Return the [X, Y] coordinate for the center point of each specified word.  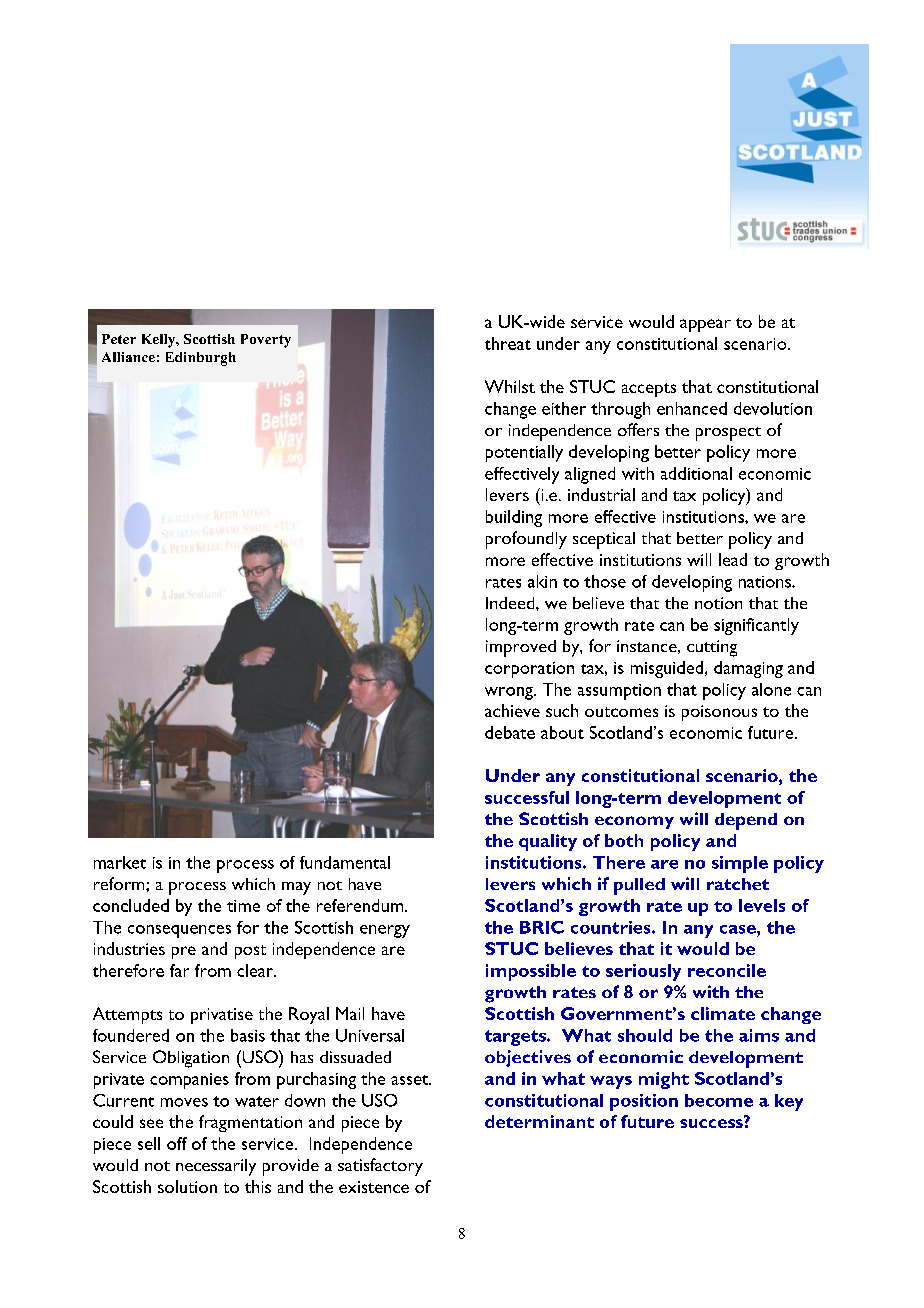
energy [385, 931]
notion [718, 603]
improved [521, 648]
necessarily [216, 1167]
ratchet [738, 884]
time [243, 906]
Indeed [511, 603]
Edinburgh [201, 359]
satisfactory [380, 1167]
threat [508, 343]
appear [705, 325]
